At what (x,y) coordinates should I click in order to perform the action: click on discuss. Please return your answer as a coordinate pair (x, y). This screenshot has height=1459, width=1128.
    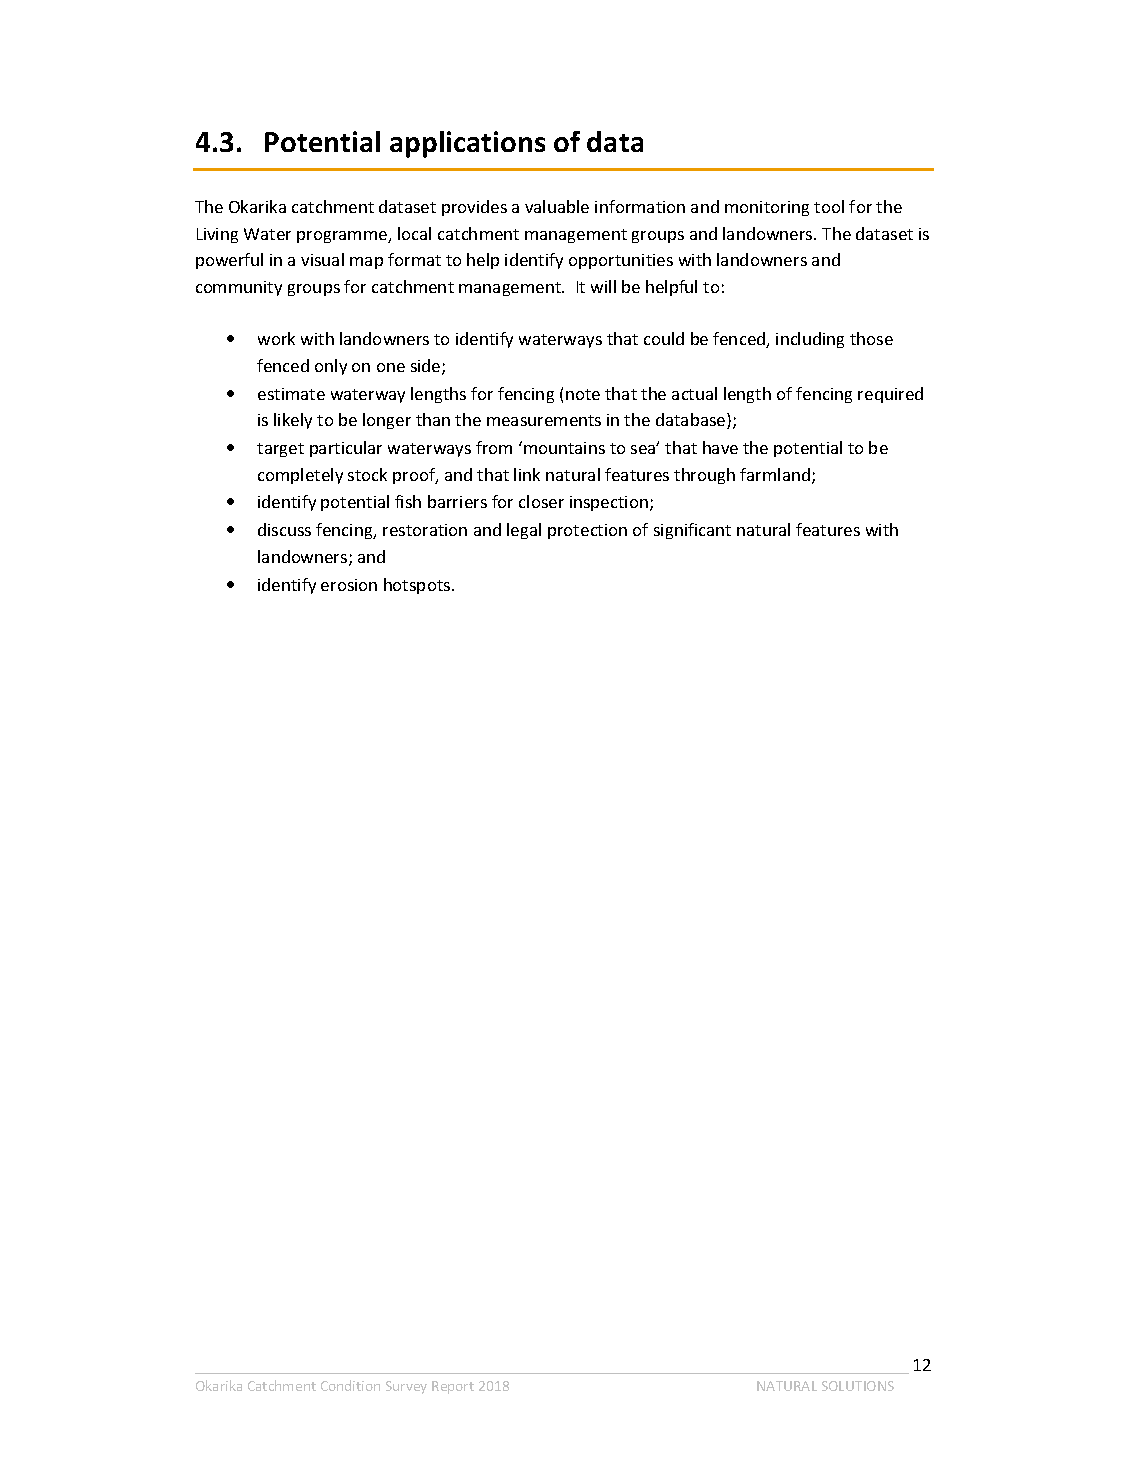
    Looking at the image, I should click on (284, 529).
